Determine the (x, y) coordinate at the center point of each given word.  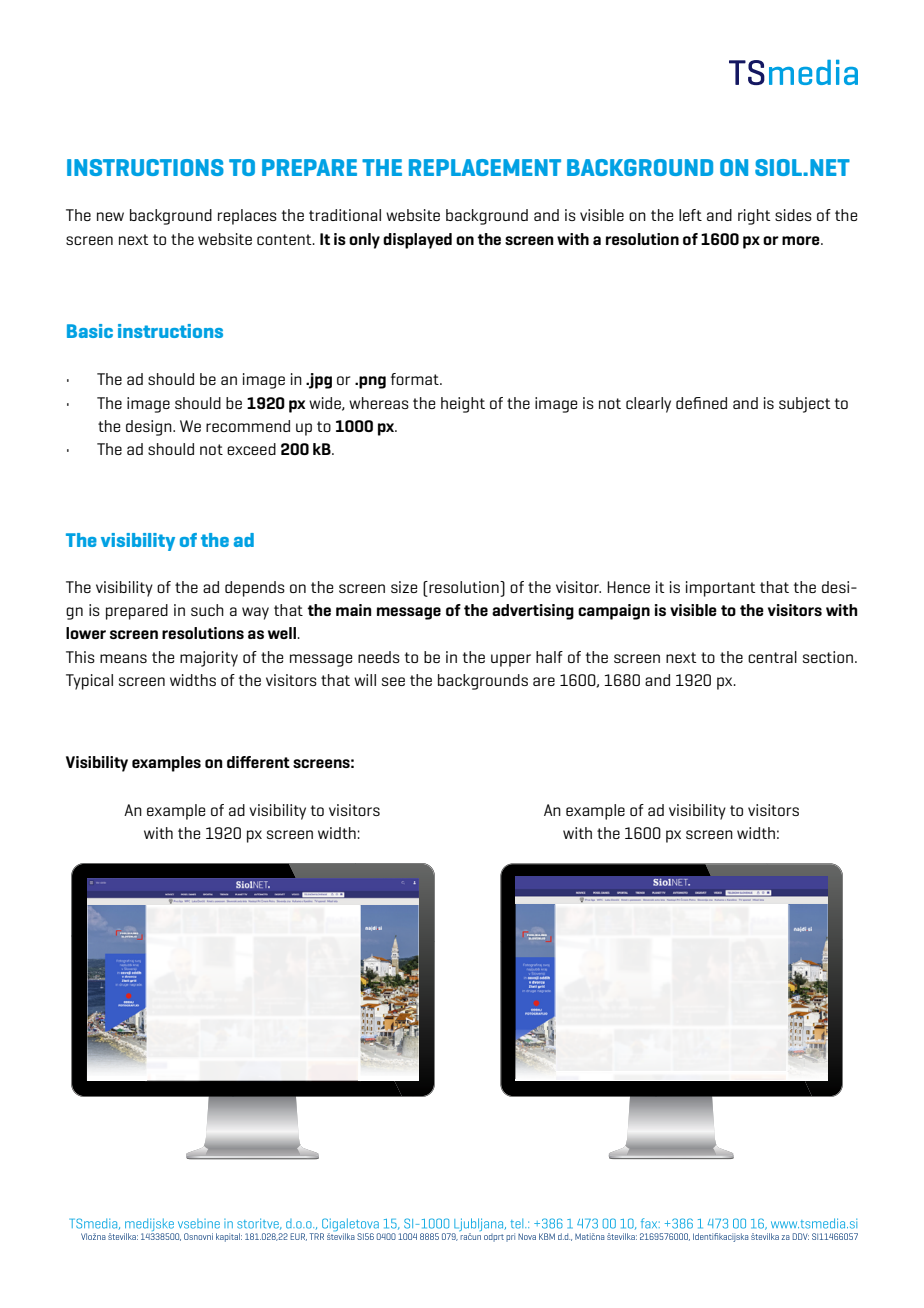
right (754, 217)
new (110, 216)
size (404, 587)
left (690, 215)
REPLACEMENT (485, 167)
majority (209, 659)
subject (805, 405)
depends (255, 589)
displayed (417, 241)
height (463, 405)
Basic (90, 331)
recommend (248, 426)
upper (511, 660)
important (721, 589)
